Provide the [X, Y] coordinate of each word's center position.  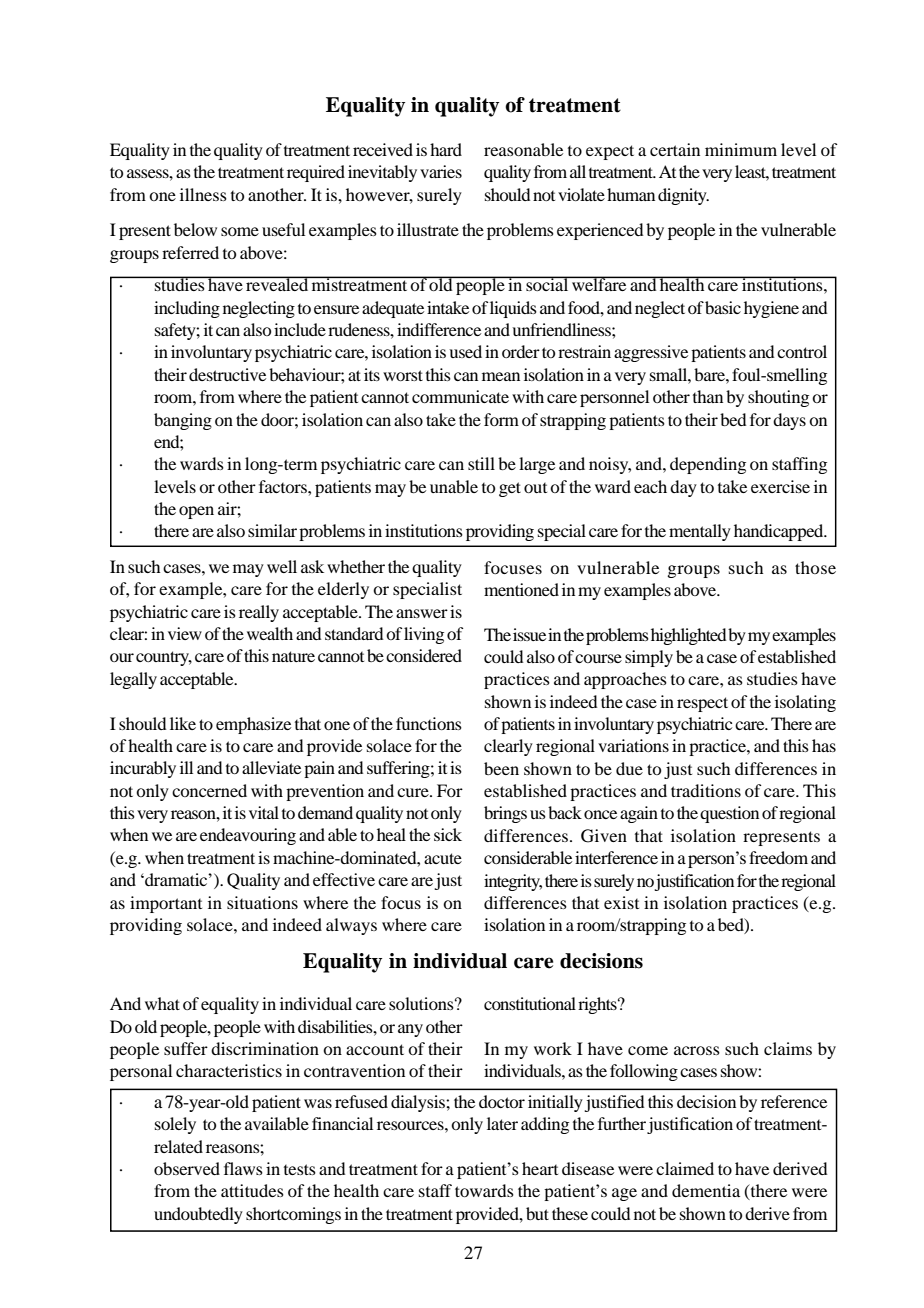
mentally [700, 532]
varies [441, 171]
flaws [243, 1168]
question [729, 814]
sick [448, 834]
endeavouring [248, 836]
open [196, 512]
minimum [741, 149]
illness [203, 194]
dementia [706, 1190]
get [510, 489]
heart [540, 1168]
